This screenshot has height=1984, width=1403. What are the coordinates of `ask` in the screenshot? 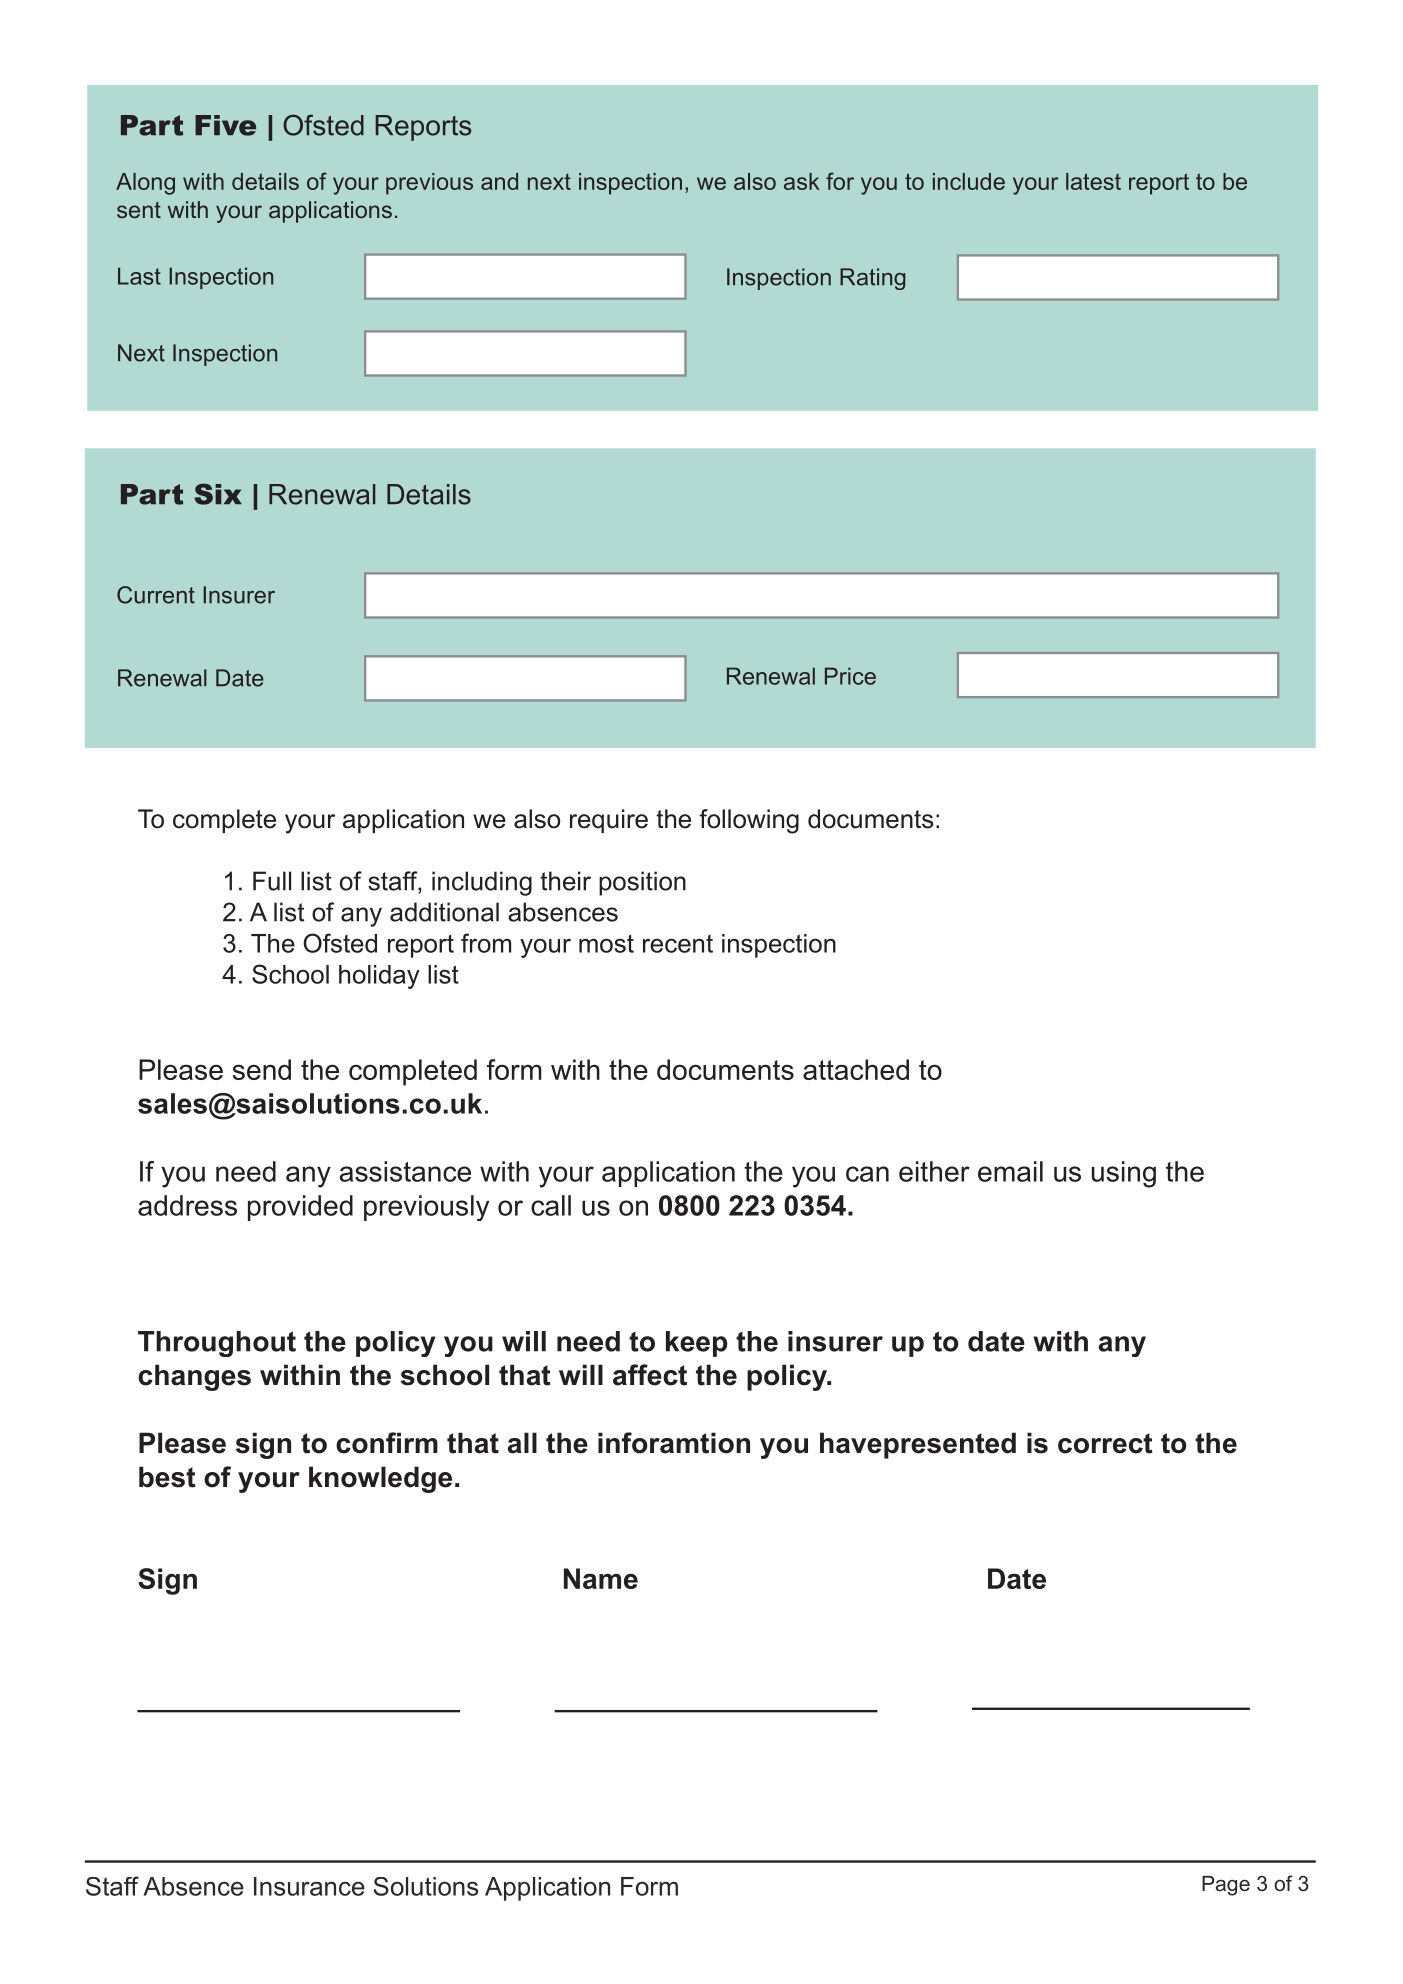 It's located at (802, 181).
